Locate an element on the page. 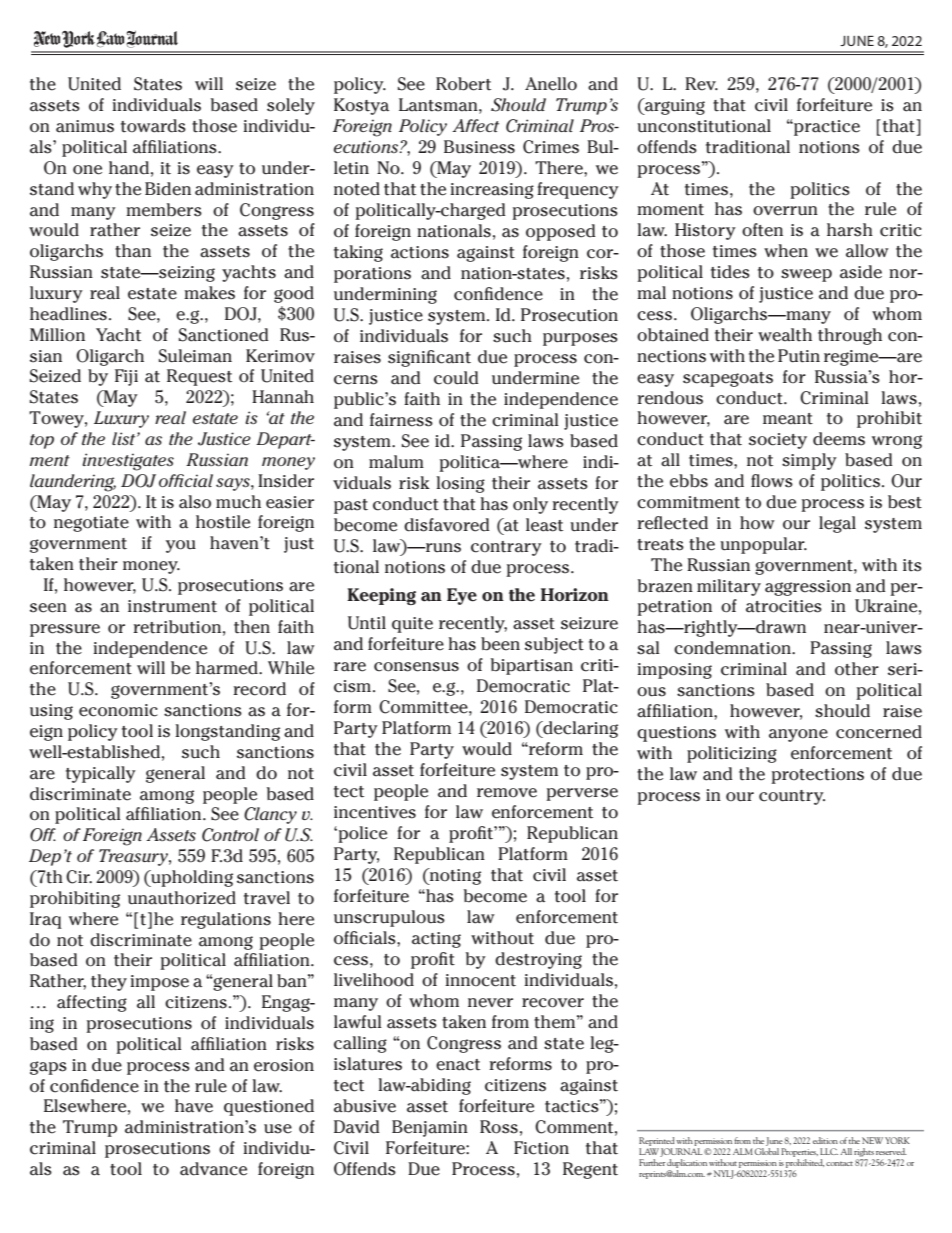 The height and width of the document is (1233, 952). pressure is located at coordinates (65, 630).
